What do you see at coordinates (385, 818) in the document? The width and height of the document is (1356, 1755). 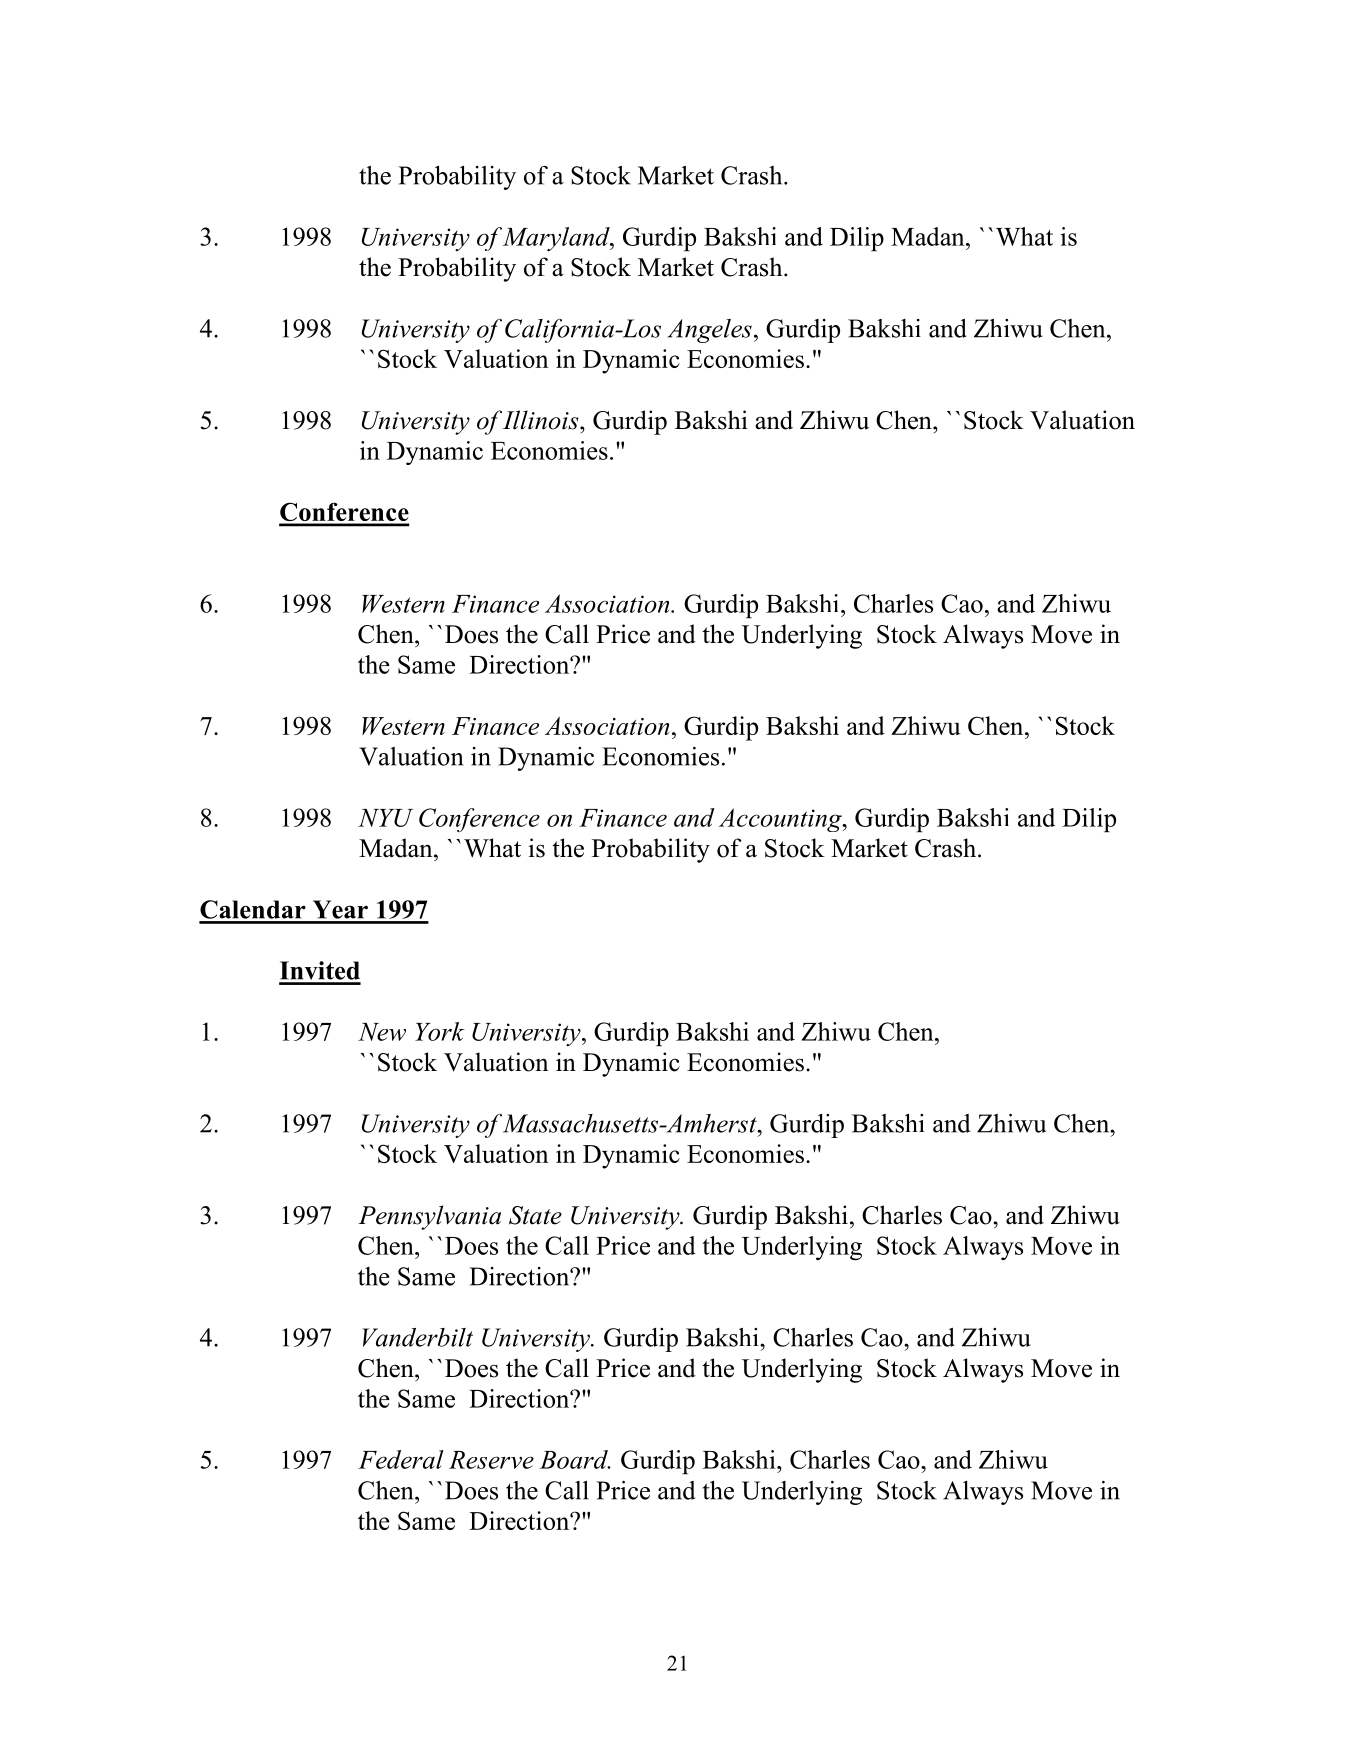 I see `NYU` at bounding box center [385, 818].
